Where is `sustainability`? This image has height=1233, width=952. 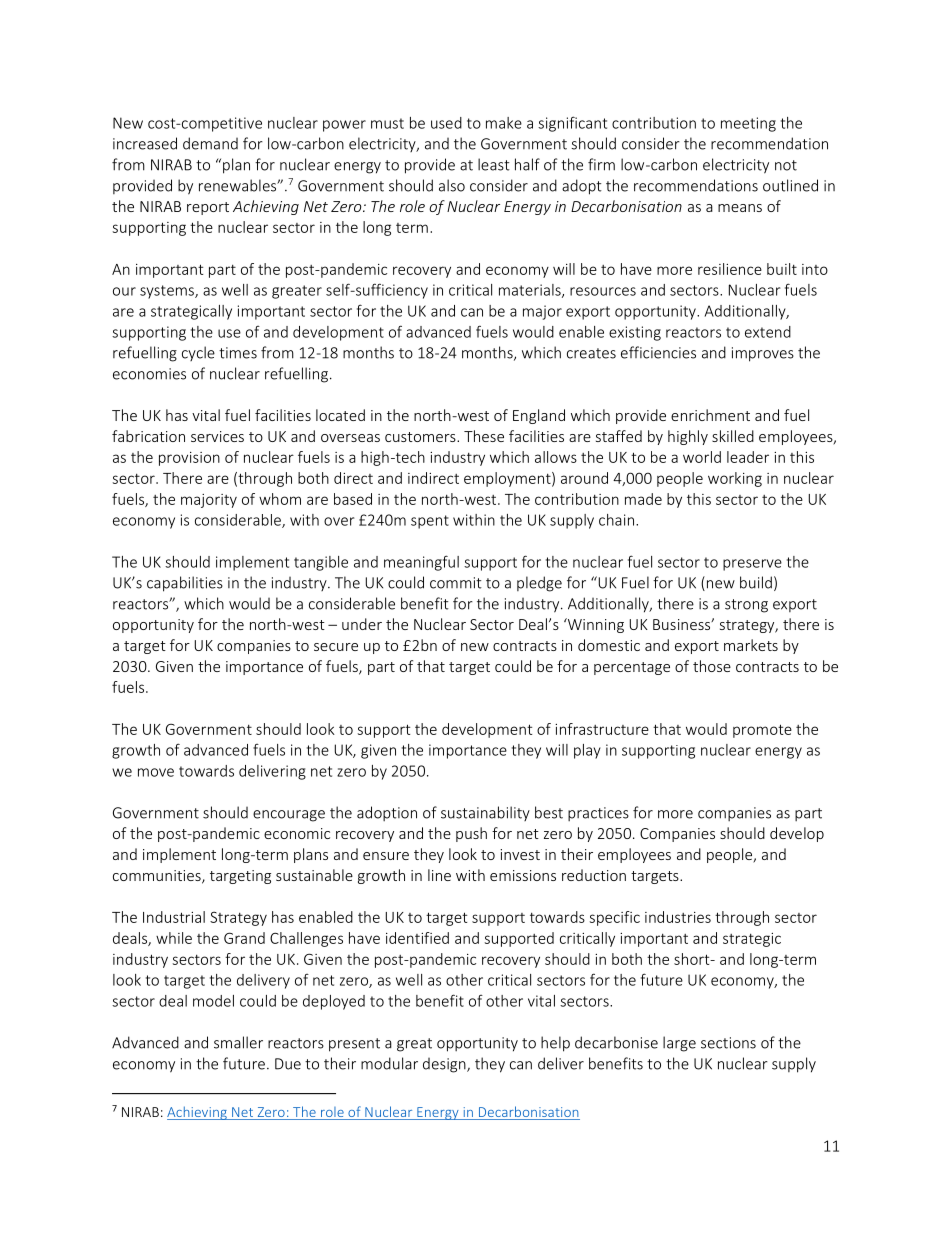 sustainability is located at coordinates (485, 813).
